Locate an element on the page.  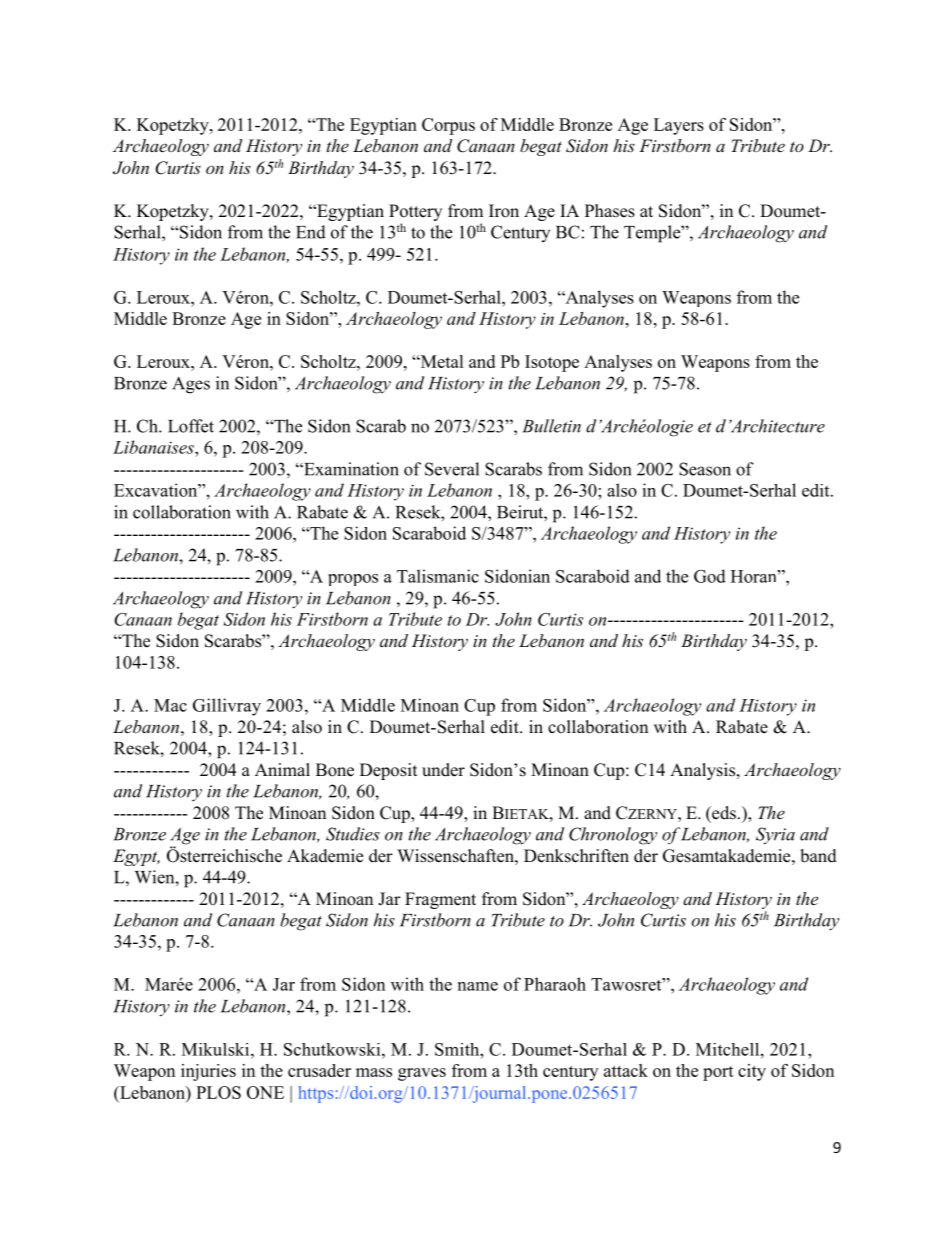
Fragment is located at coordinates (440, 900).
